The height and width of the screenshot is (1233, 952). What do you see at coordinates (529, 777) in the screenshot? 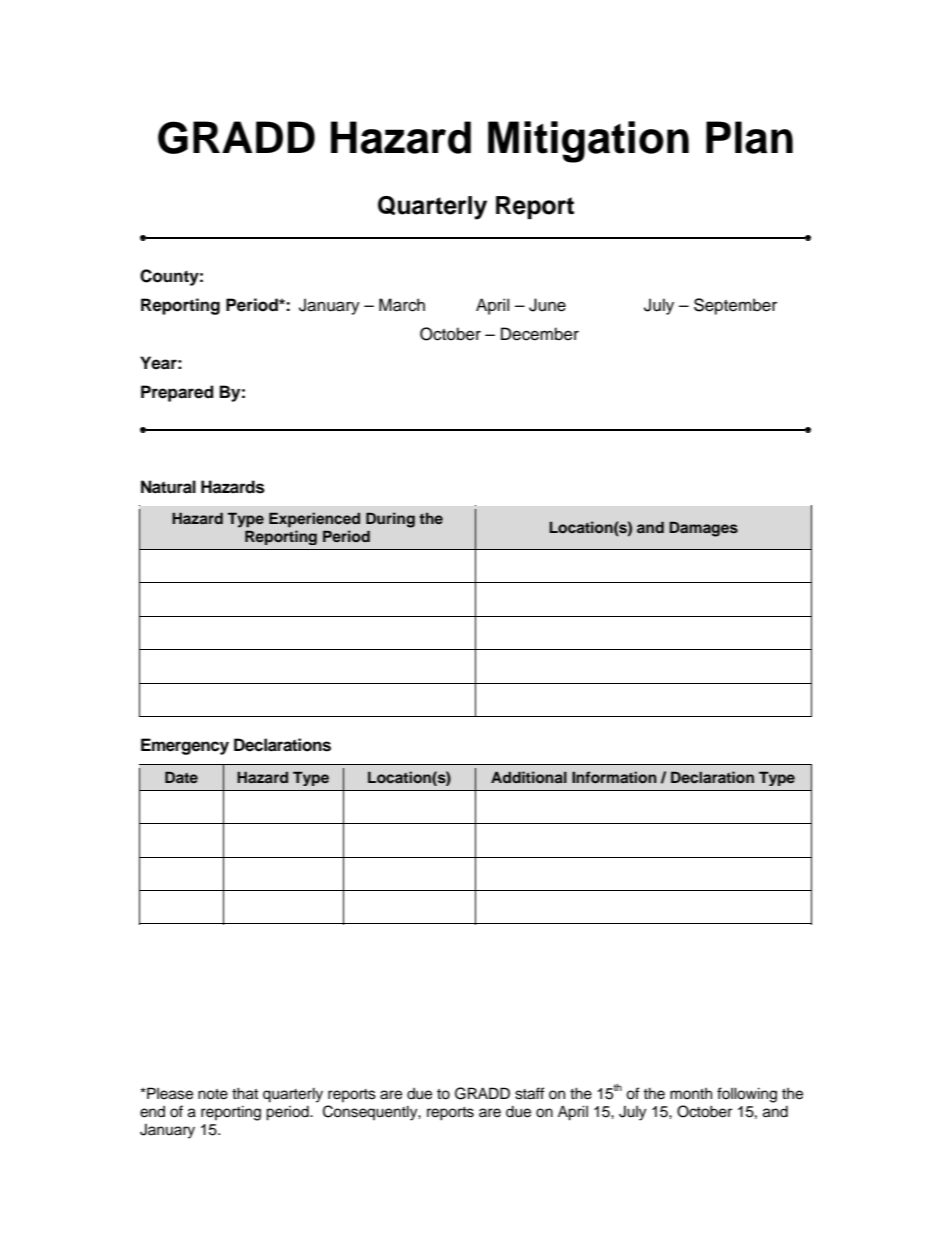
I see `Additional` at bounding box center [529, 777].
